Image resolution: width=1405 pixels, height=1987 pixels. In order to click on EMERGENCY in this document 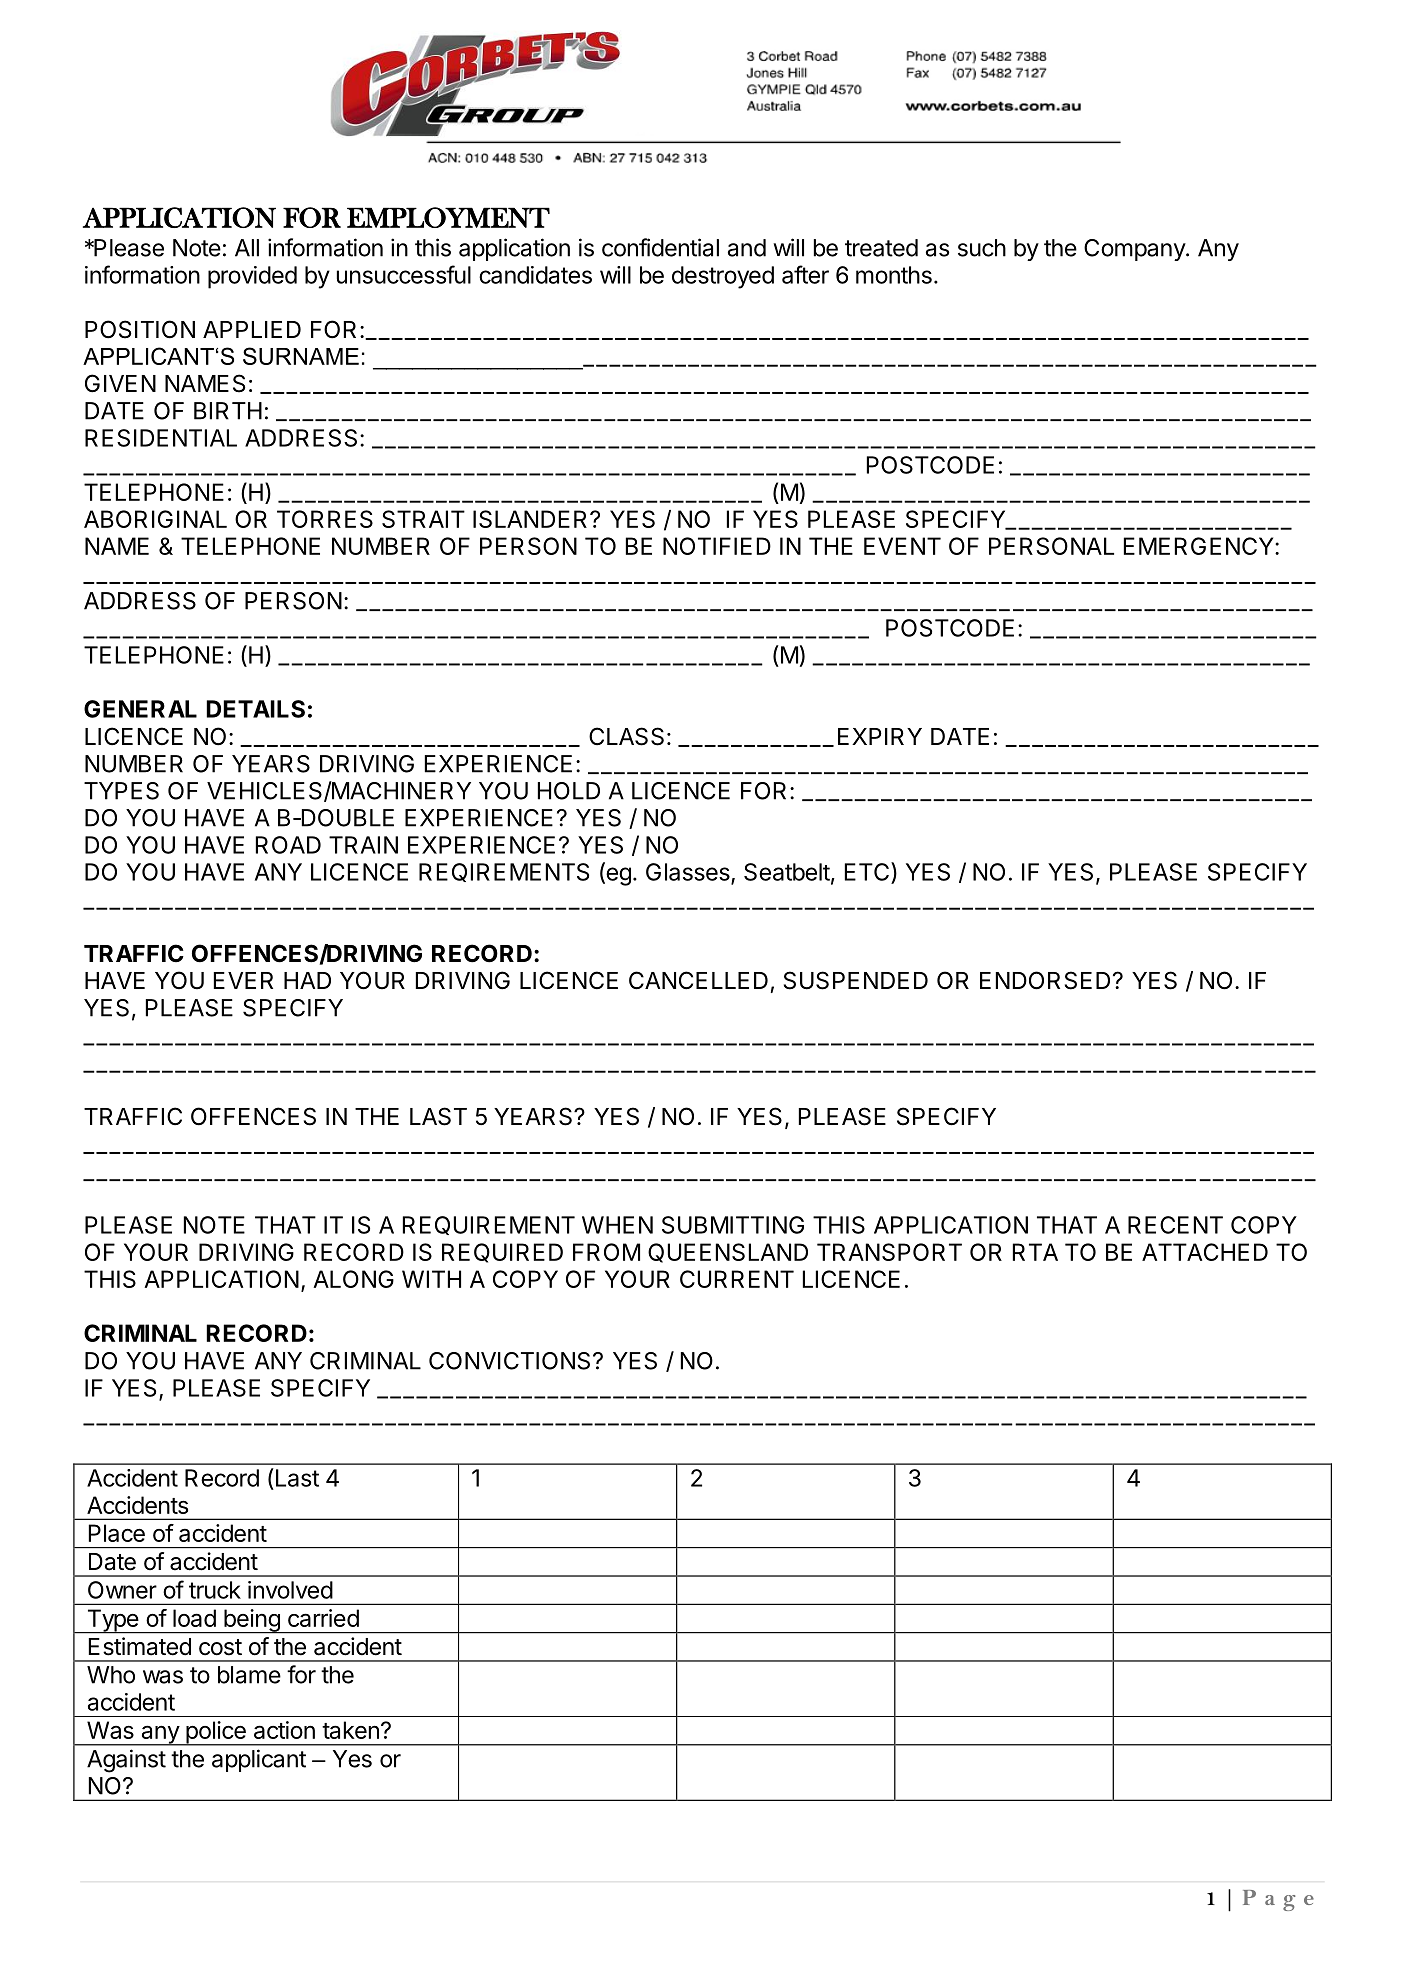, I will do `click(1200, 546)`.
